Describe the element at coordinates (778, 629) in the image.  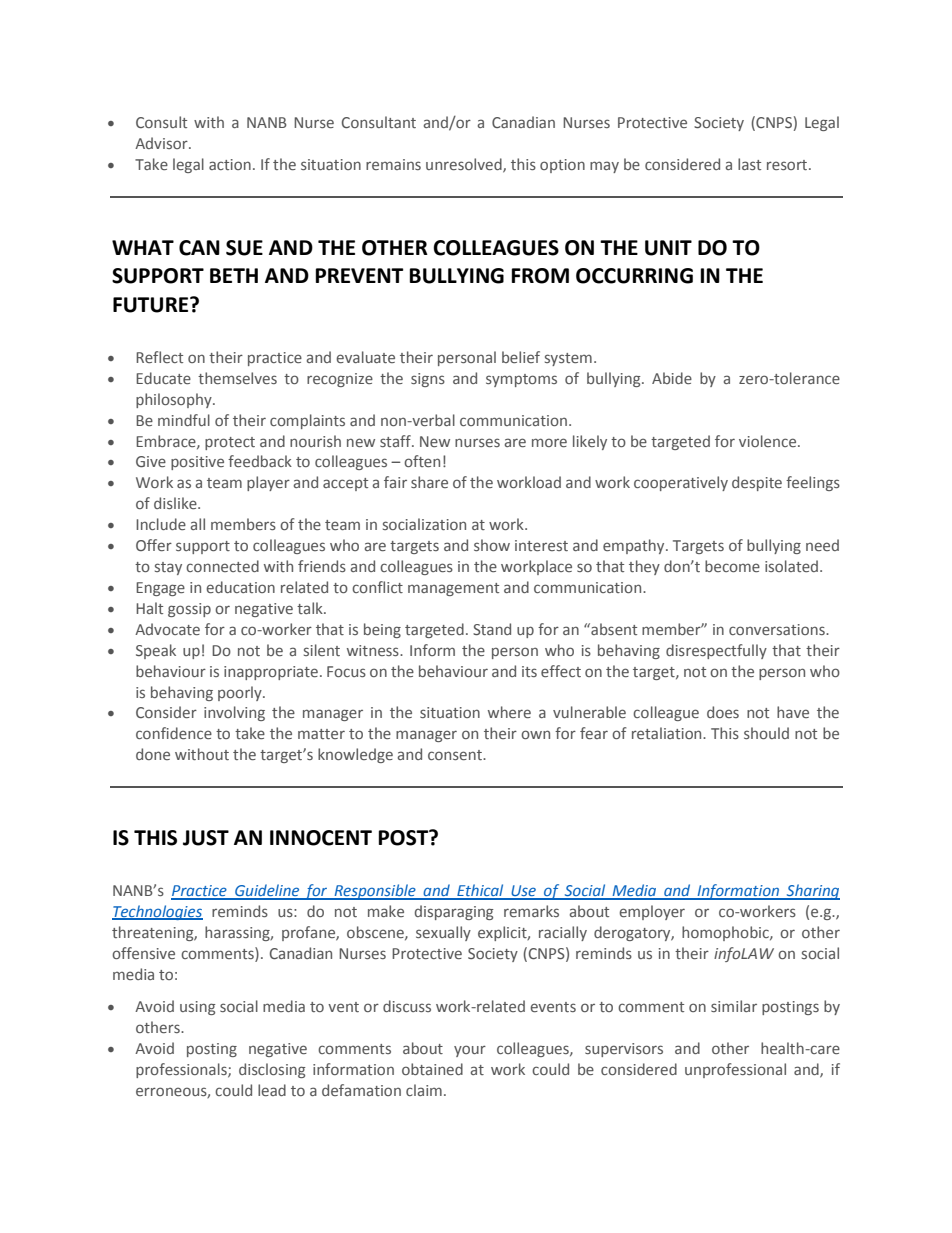
I see `conversations` at that location.
